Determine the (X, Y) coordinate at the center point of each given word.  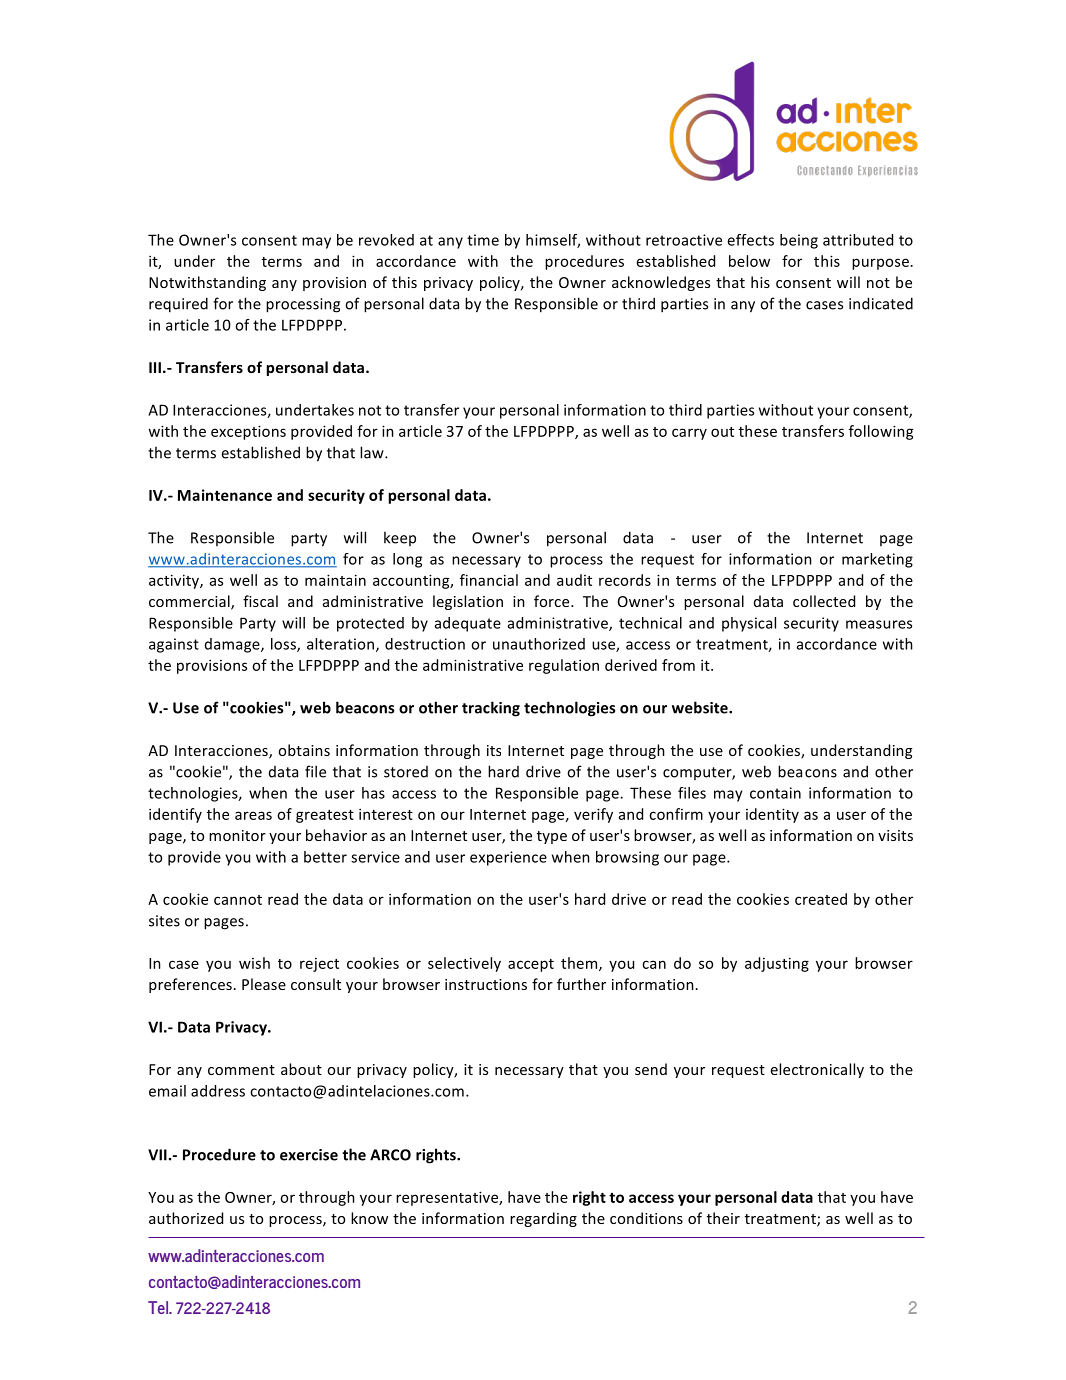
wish (254, 963)
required (178, 305)
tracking (491, 709)
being (799, 241)
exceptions (248, 432)
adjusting (777, 964)
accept (531, 965)
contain (775, 793)
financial (489, 580)
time (483, 240)
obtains (304, 750)
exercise (309, 1155)
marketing (877, 560)
